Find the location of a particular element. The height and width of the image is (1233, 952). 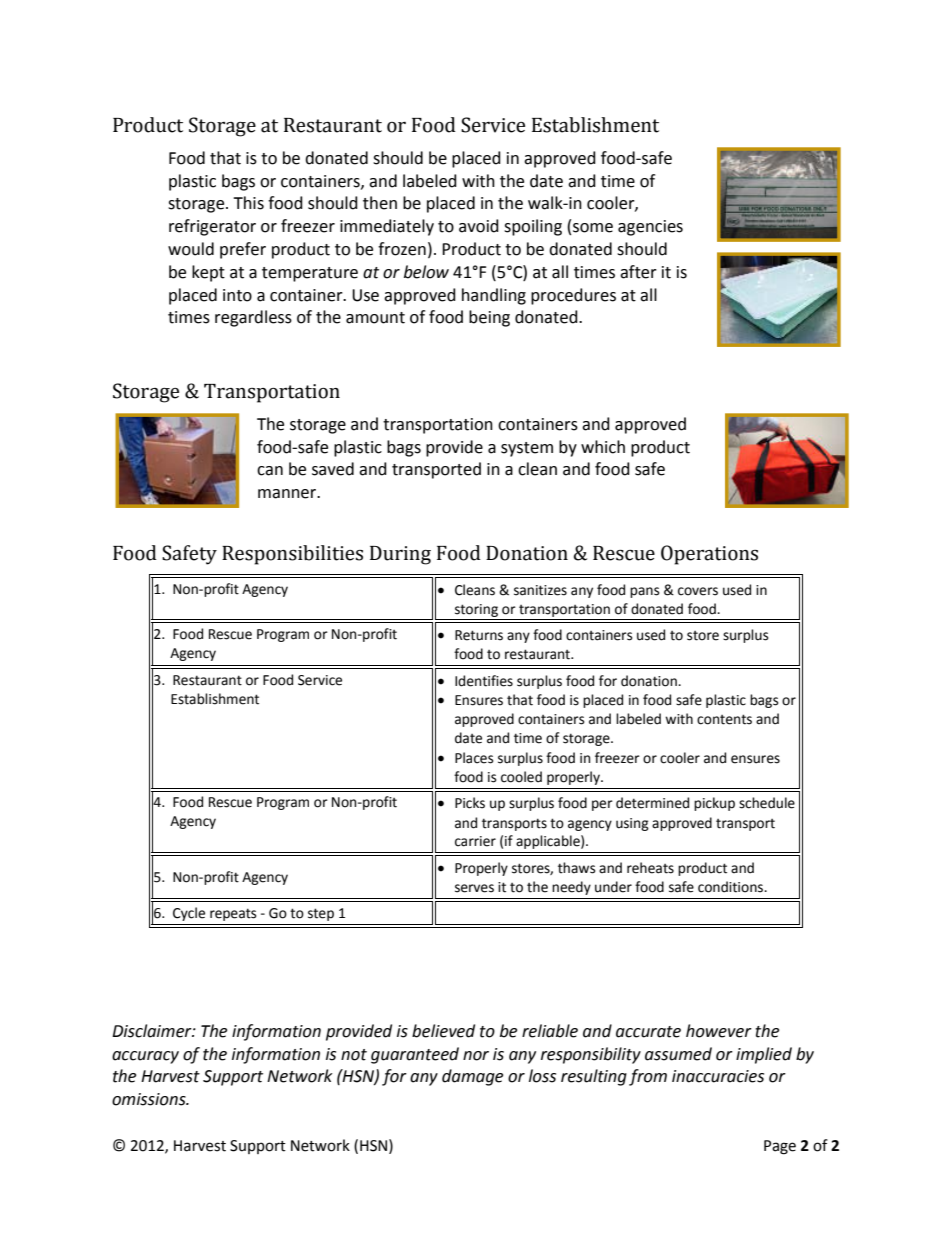

contents is located at coordinates (724, 719).
